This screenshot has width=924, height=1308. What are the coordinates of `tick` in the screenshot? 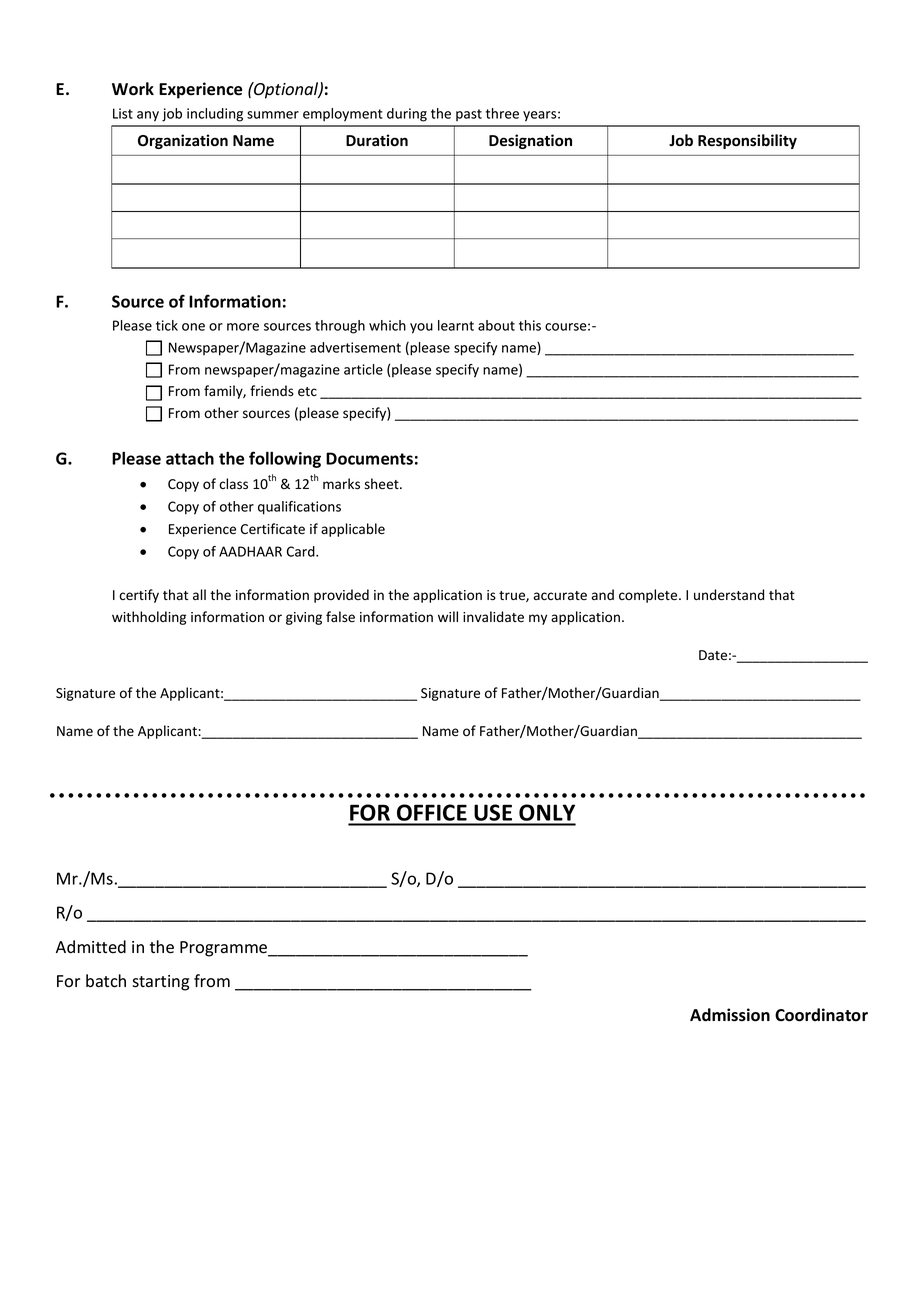 It's located at (167, 325).
